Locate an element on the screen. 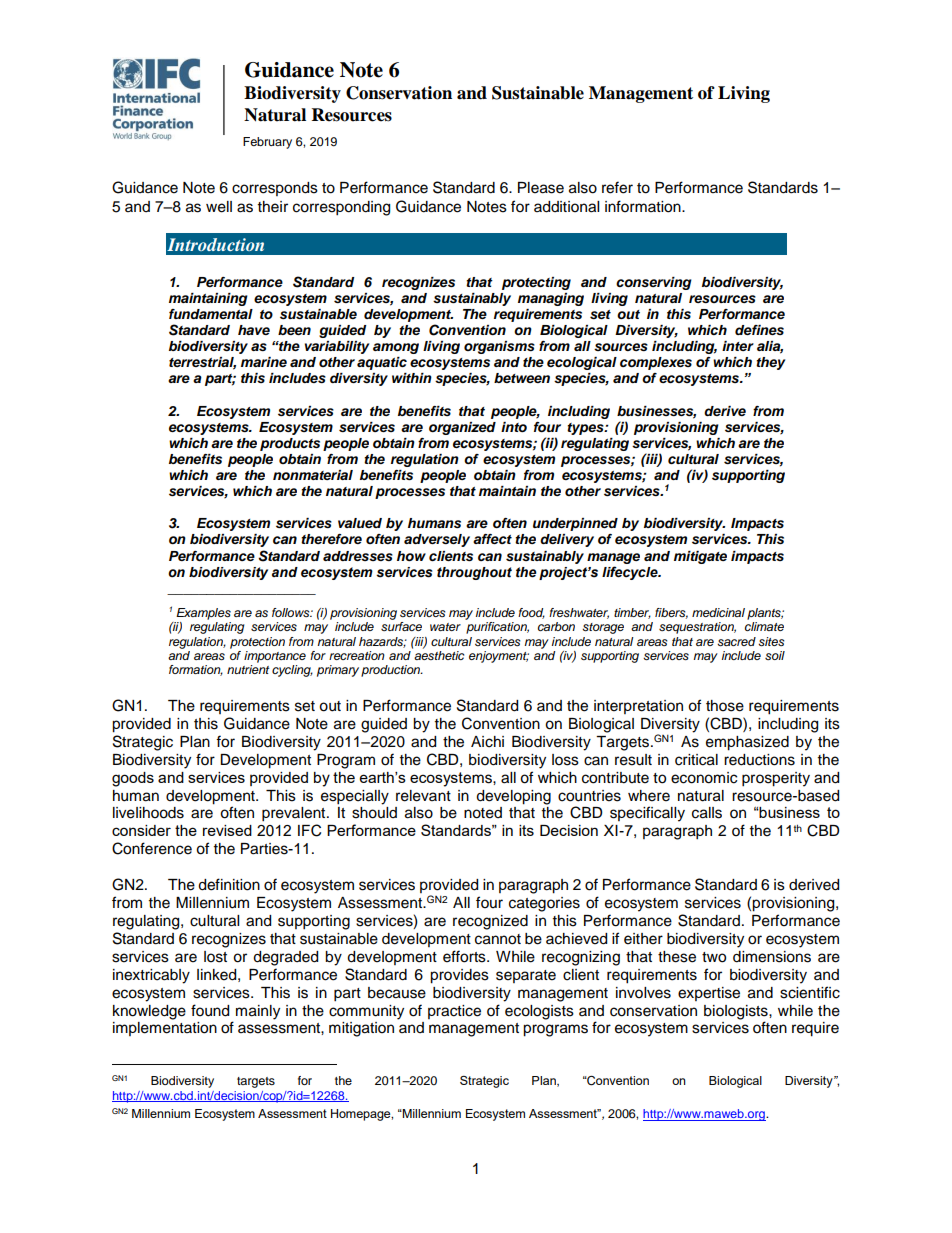 This screenshot has height=1233, width=952. found is located at coordinates (210, 1010).
